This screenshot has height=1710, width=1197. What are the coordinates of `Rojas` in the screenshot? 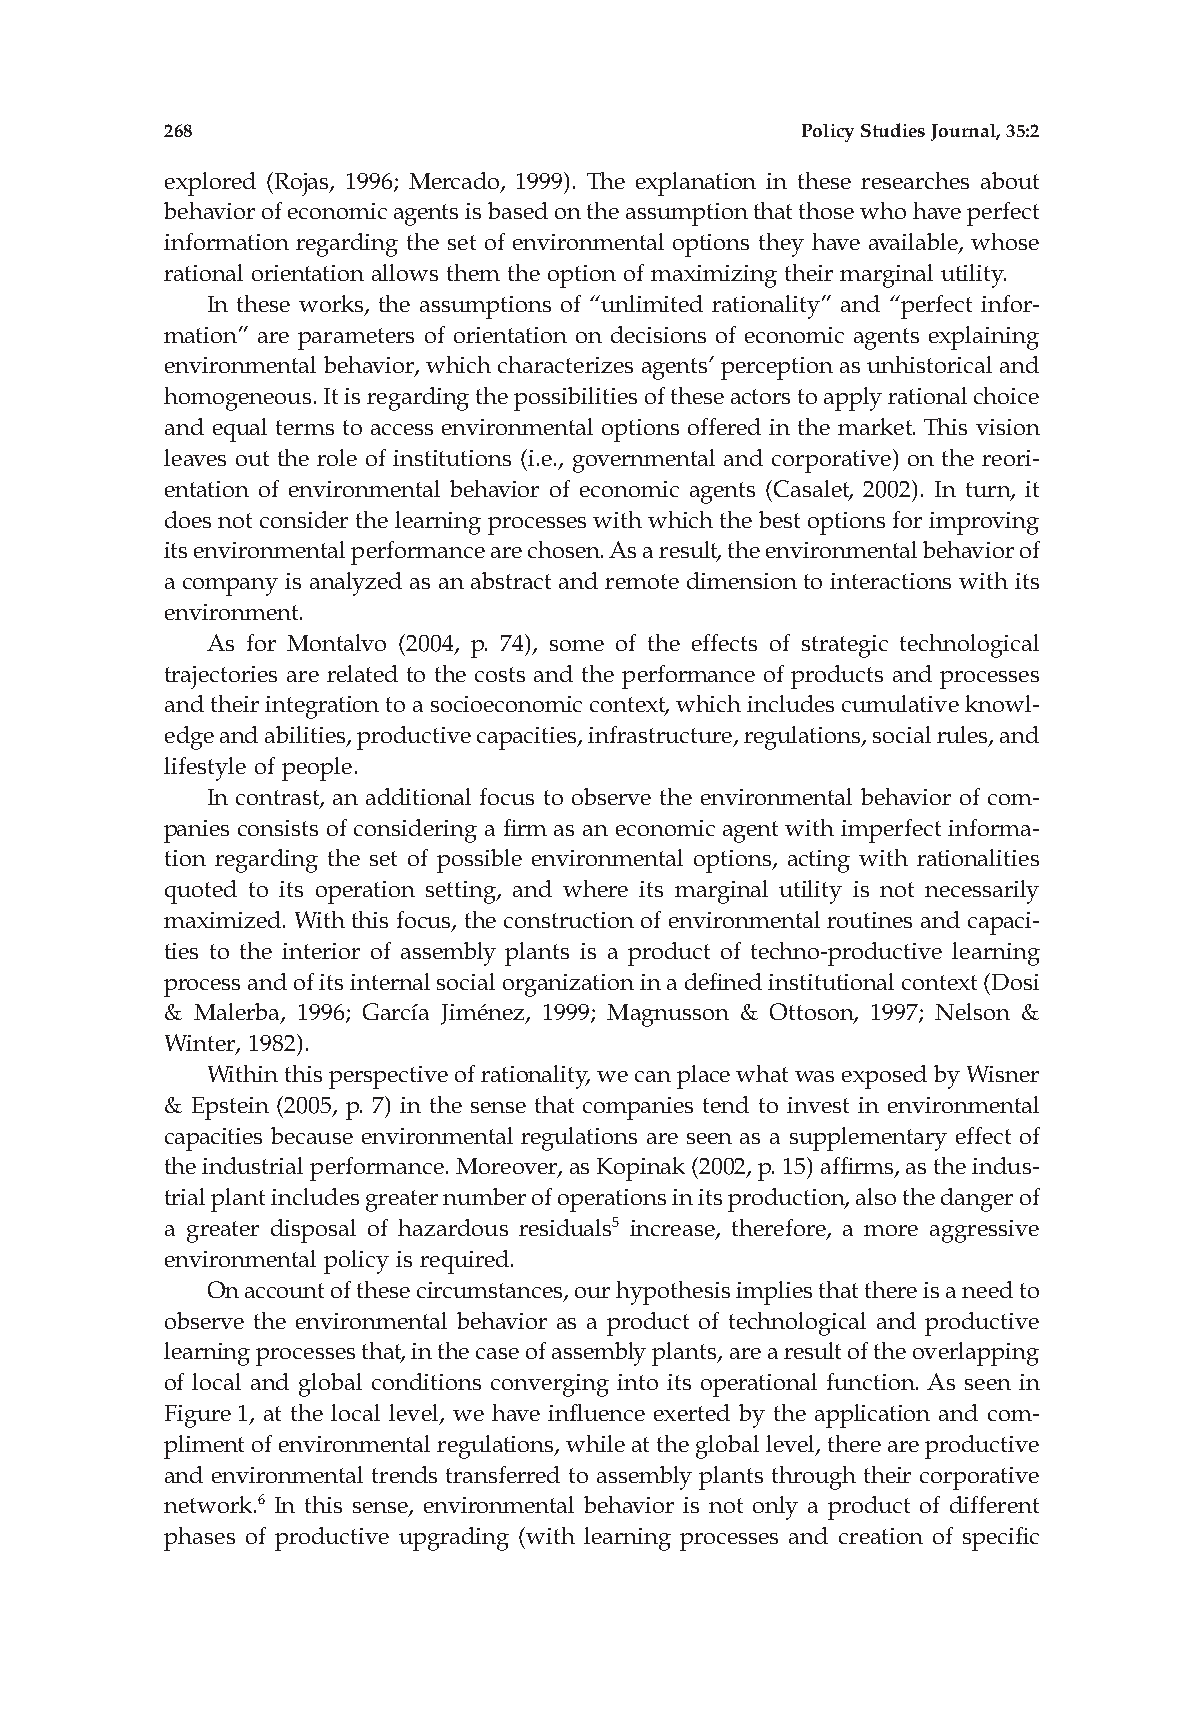 It's located at (303, 184).
